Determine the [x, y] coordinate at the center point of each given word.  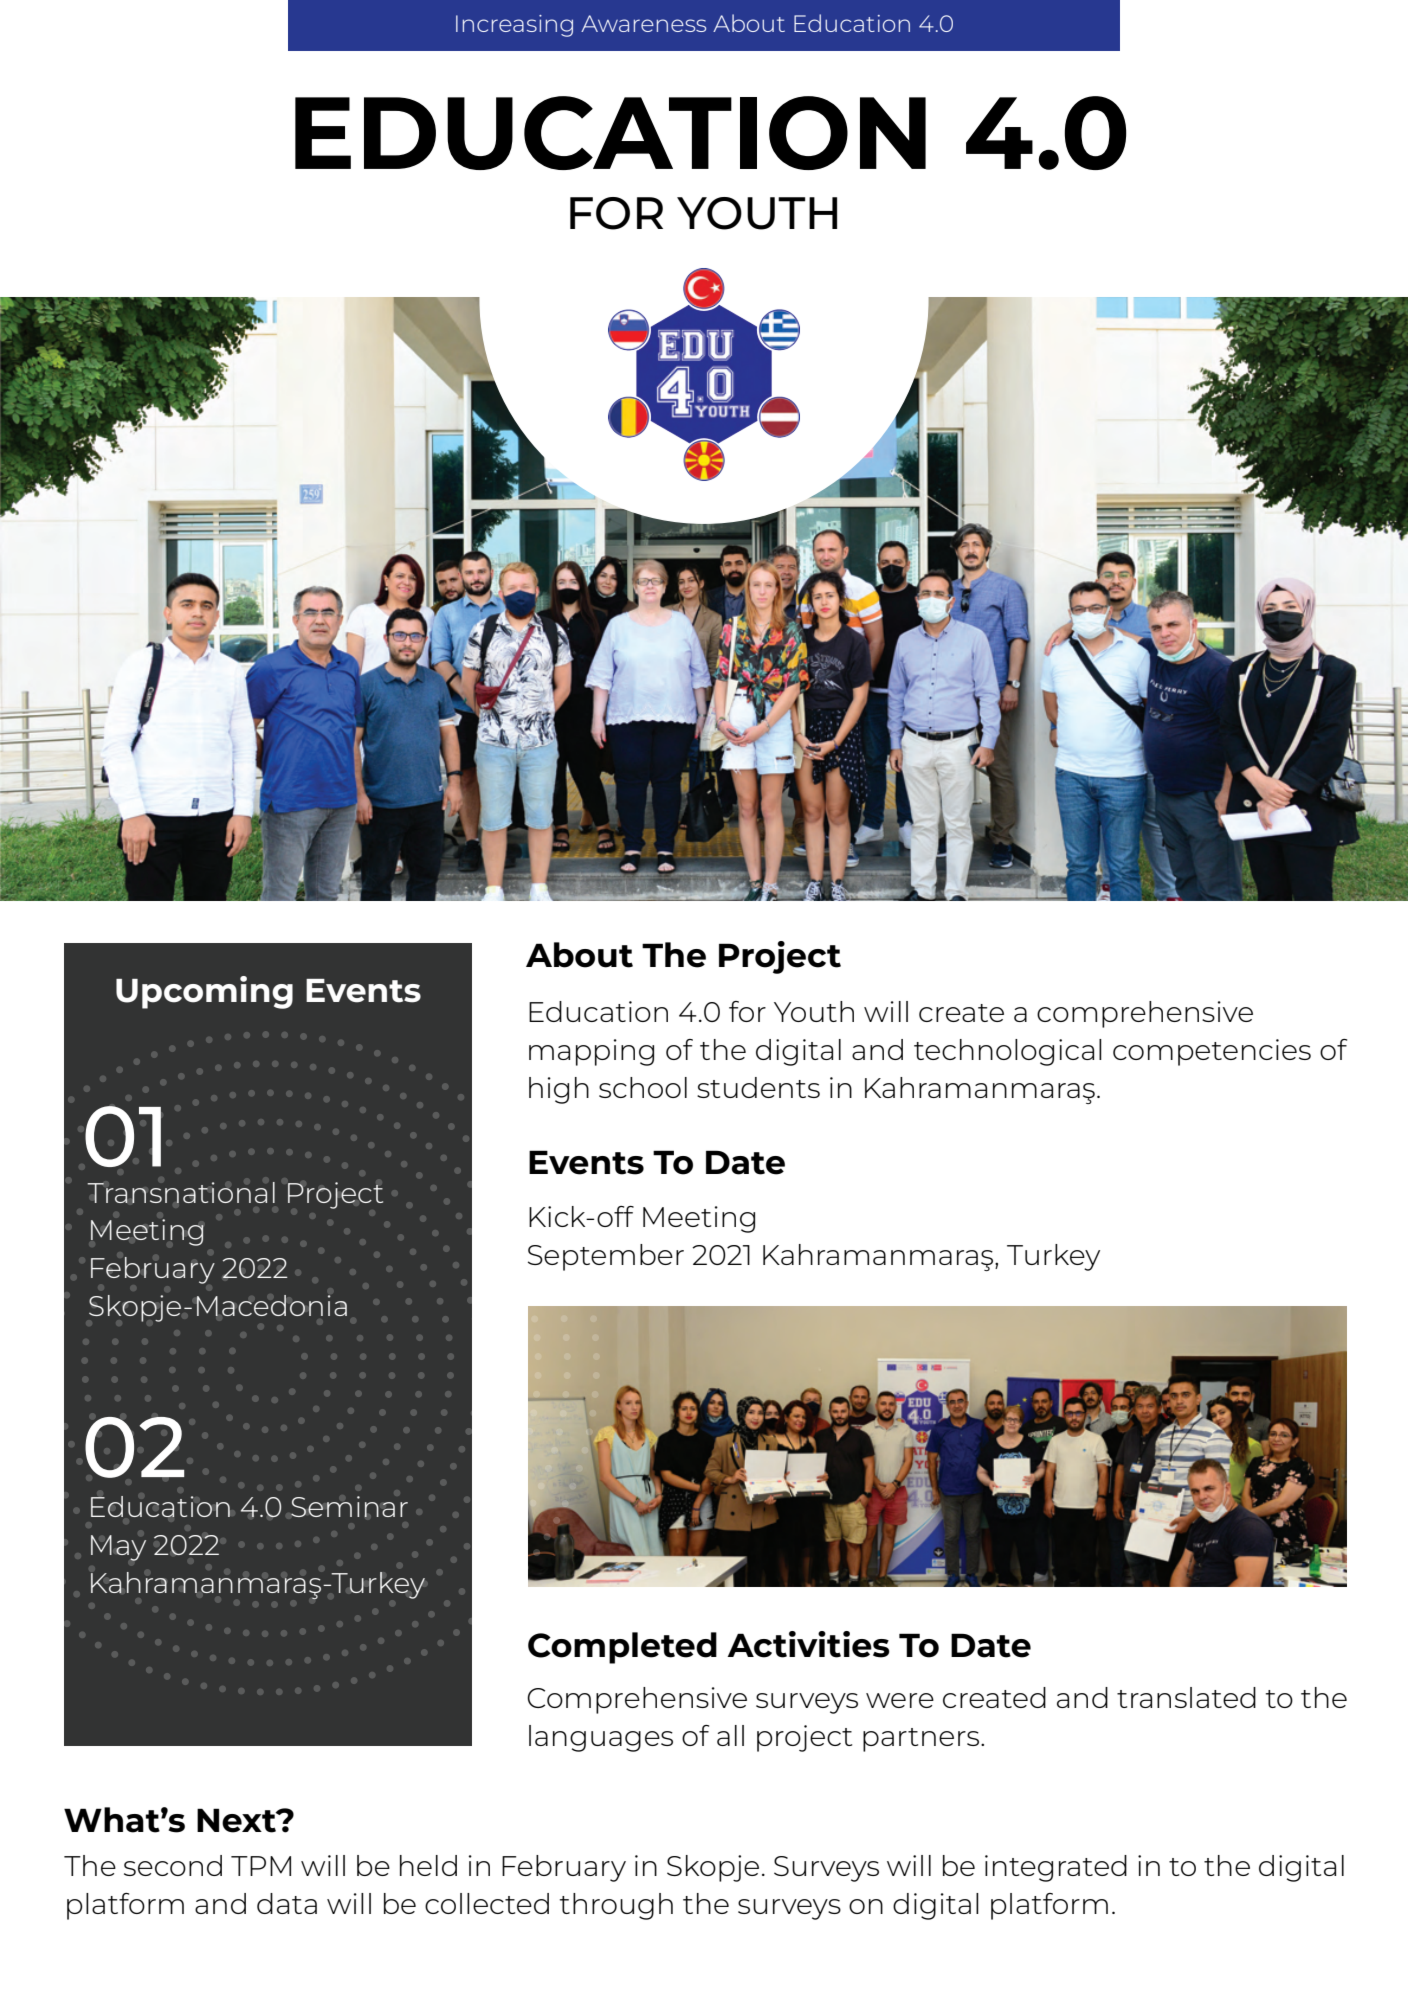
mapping [591, 1052]
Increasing [514, 26]
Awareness [643, 23]
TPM [261, 1866]
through [616, 1906]
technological [1008, 1052]
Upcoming [204, 992]
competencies [1212, 1052]
